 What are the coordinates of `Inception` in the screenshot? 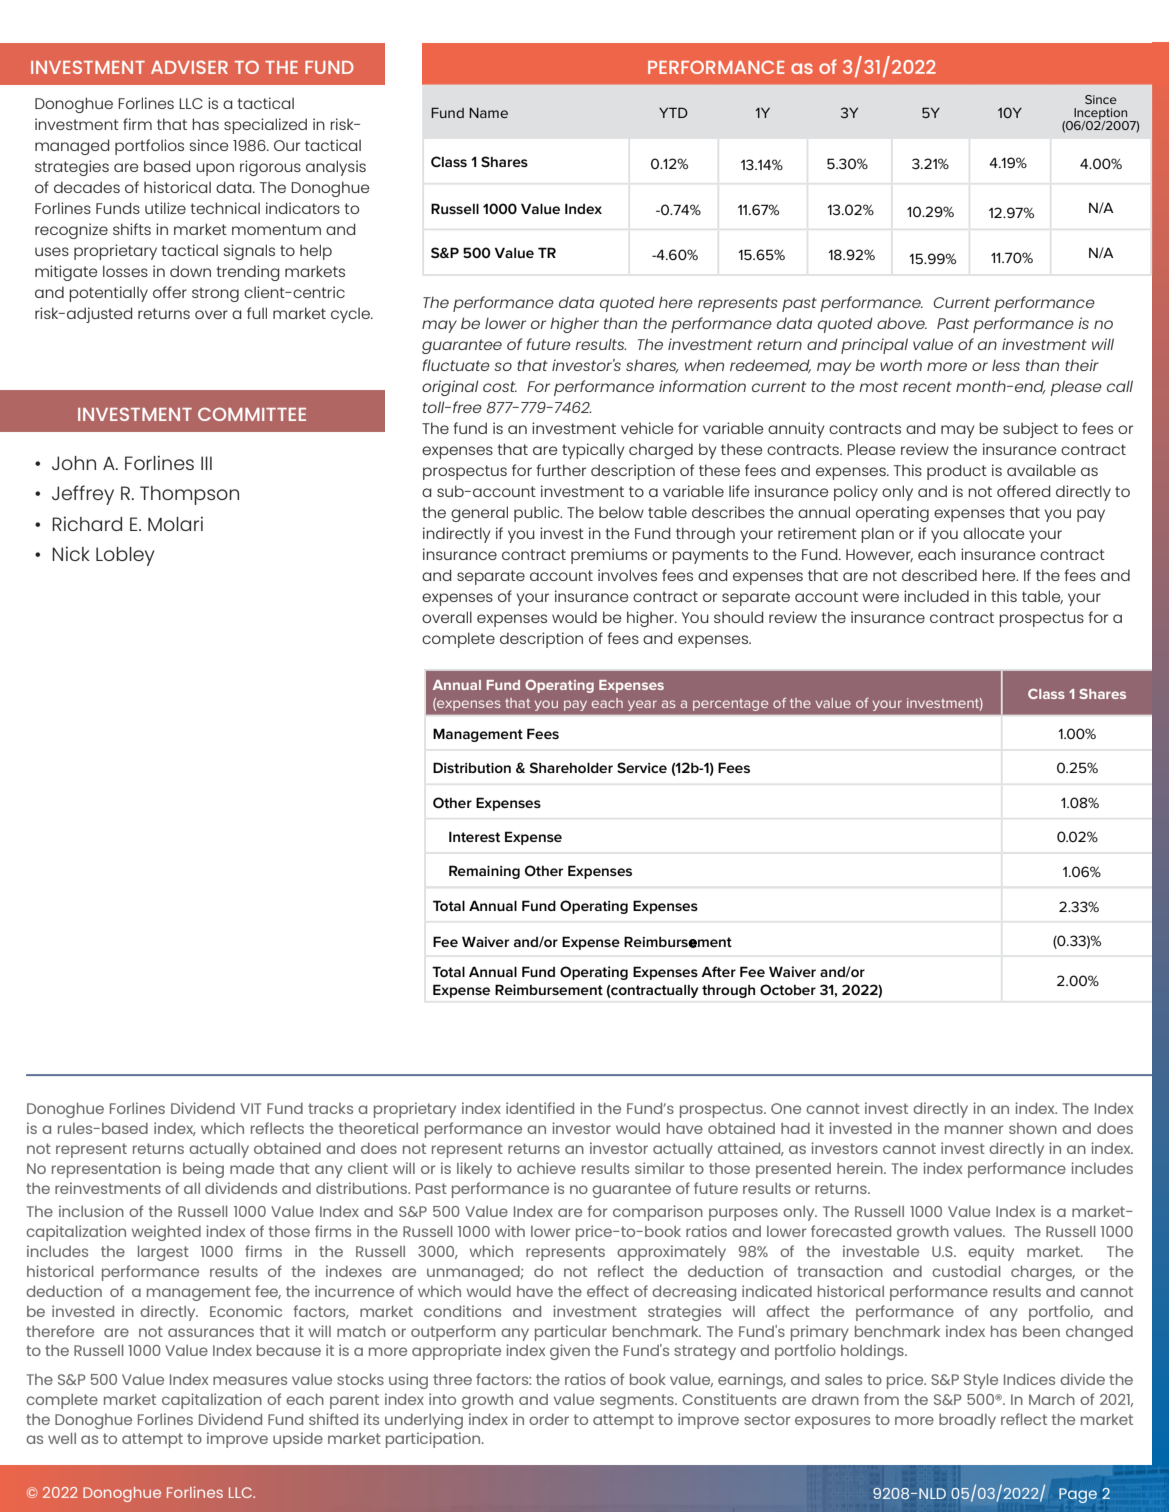 It's located at (1102, 115).
